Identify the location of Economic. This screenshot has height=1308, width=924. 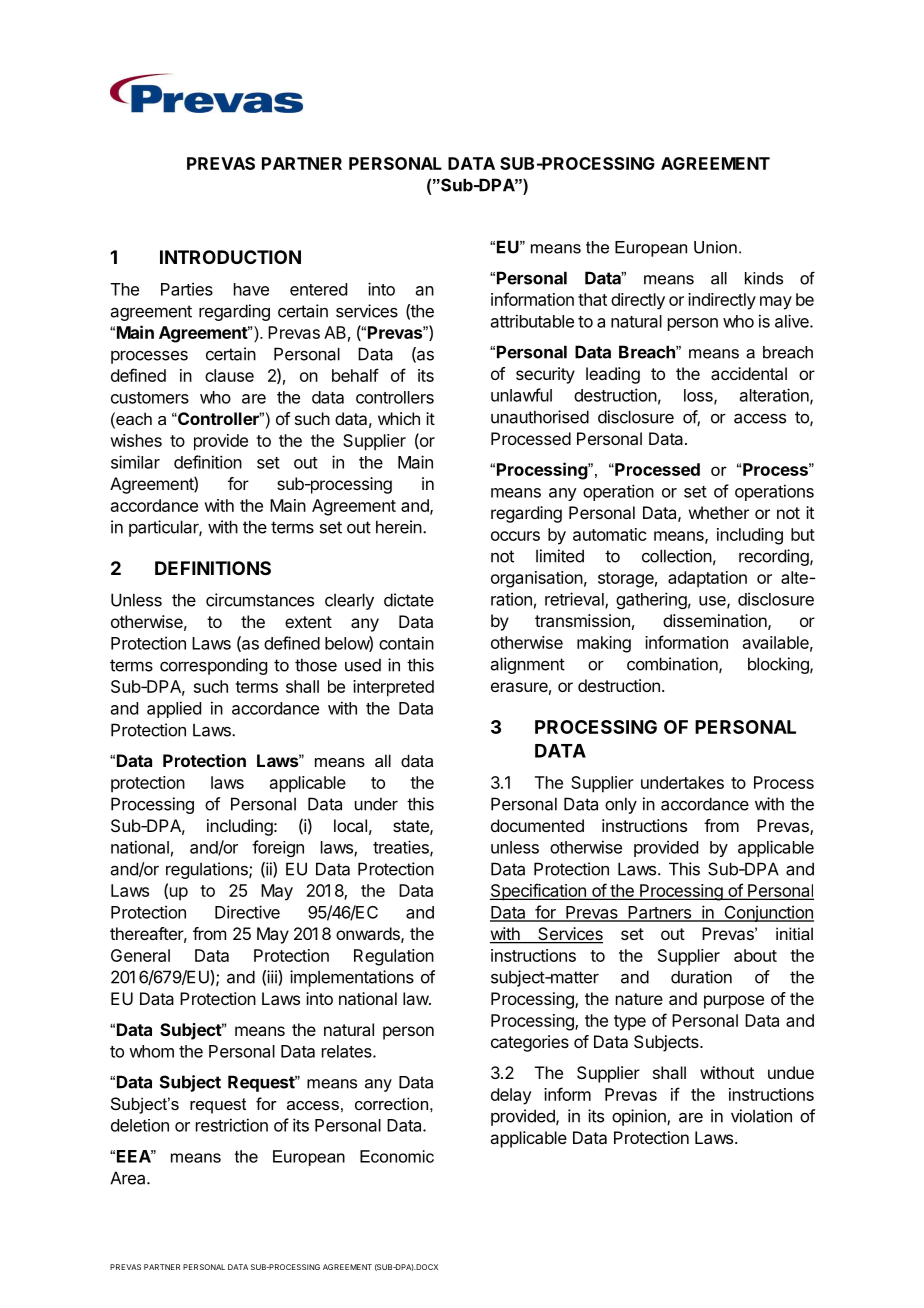
(397, 1156).
